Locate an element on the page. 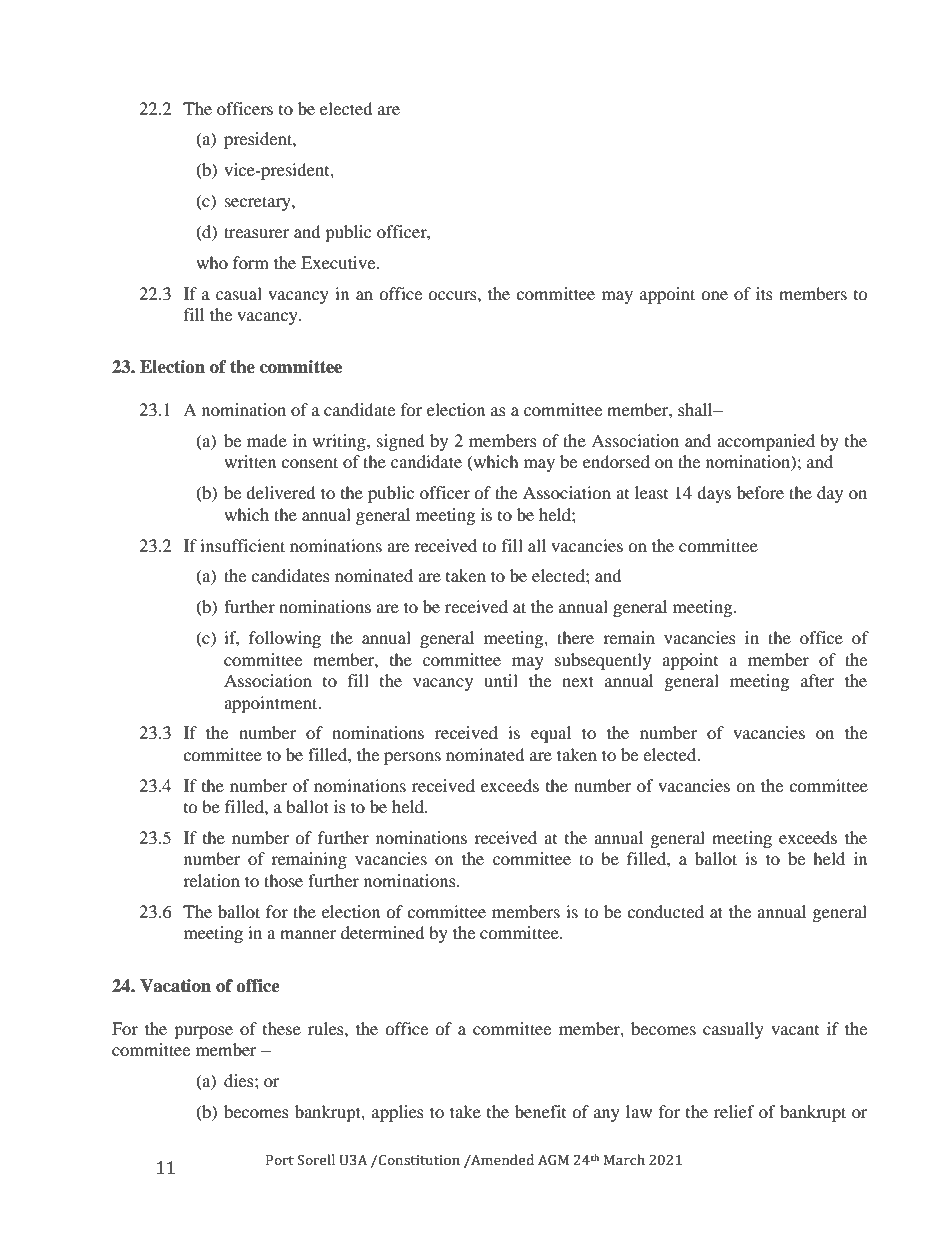  before is located at coordinates (760, 492).
